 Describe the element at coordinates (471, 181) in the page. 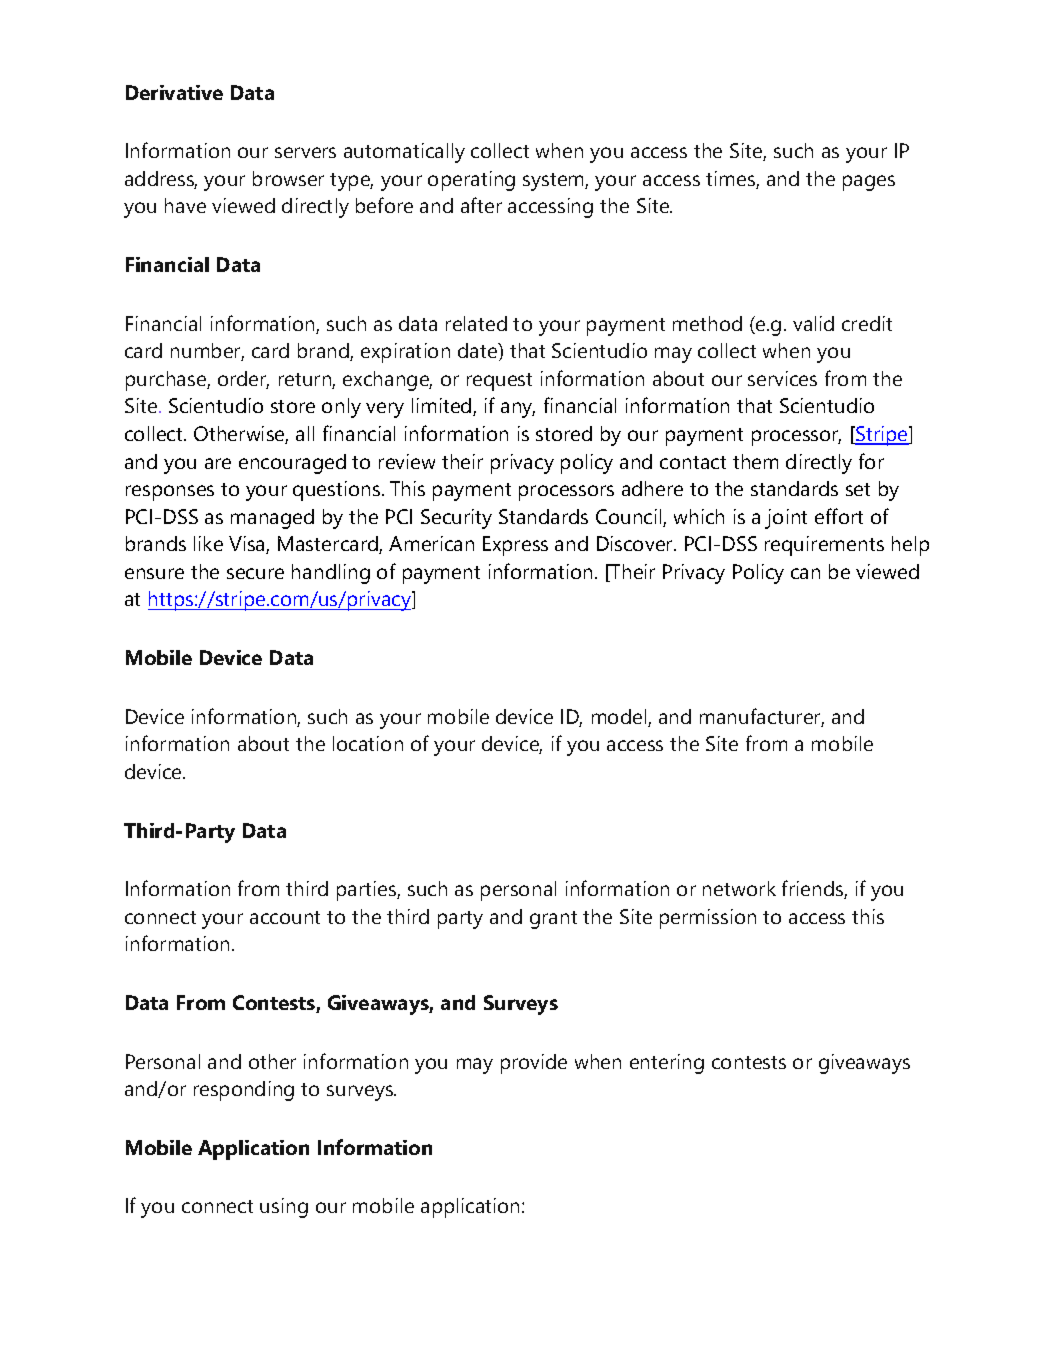

I see `operating` at that location.
